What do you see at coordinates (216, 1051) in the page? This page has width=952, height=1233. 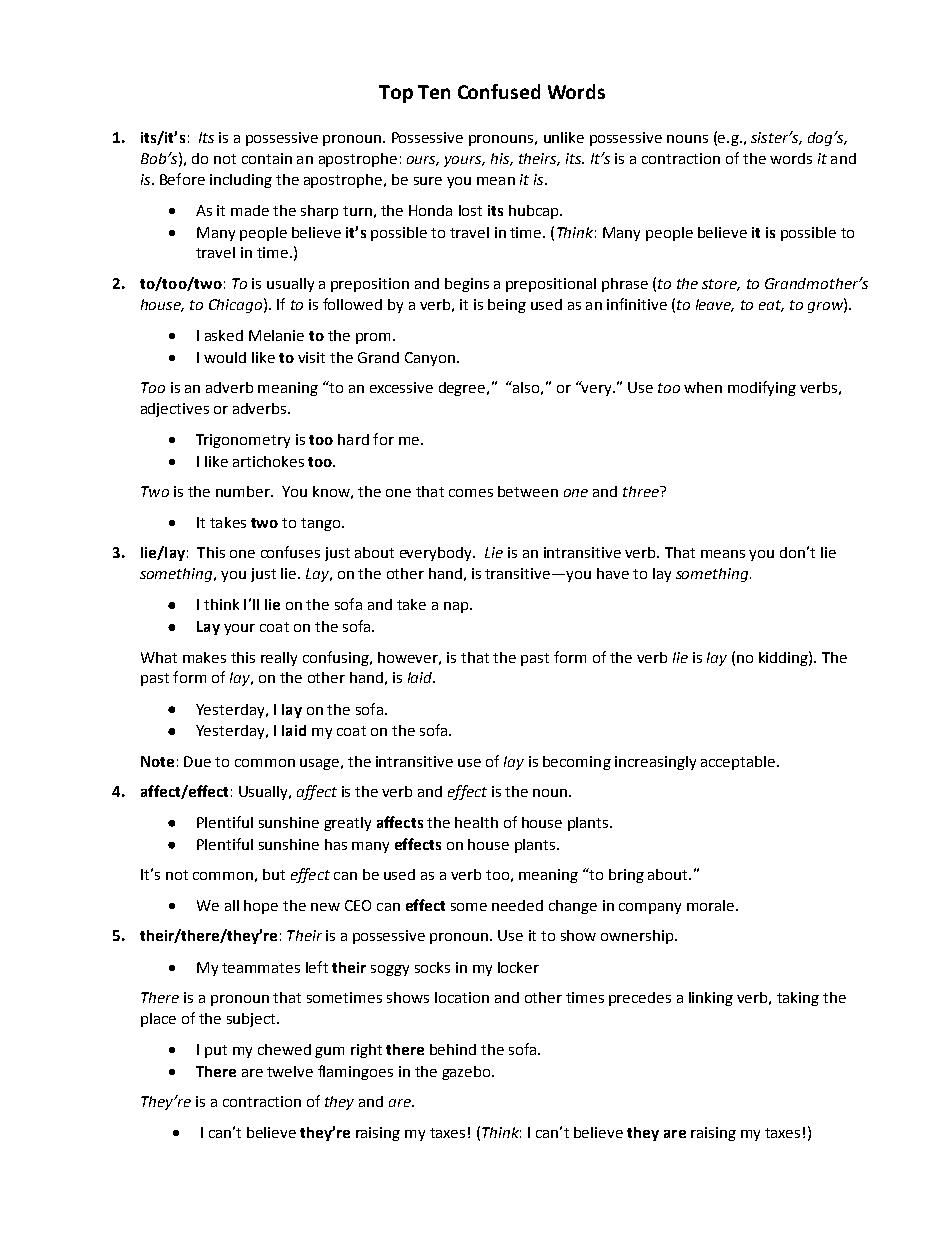 I see `put` at bounding box center [216, 1051].
